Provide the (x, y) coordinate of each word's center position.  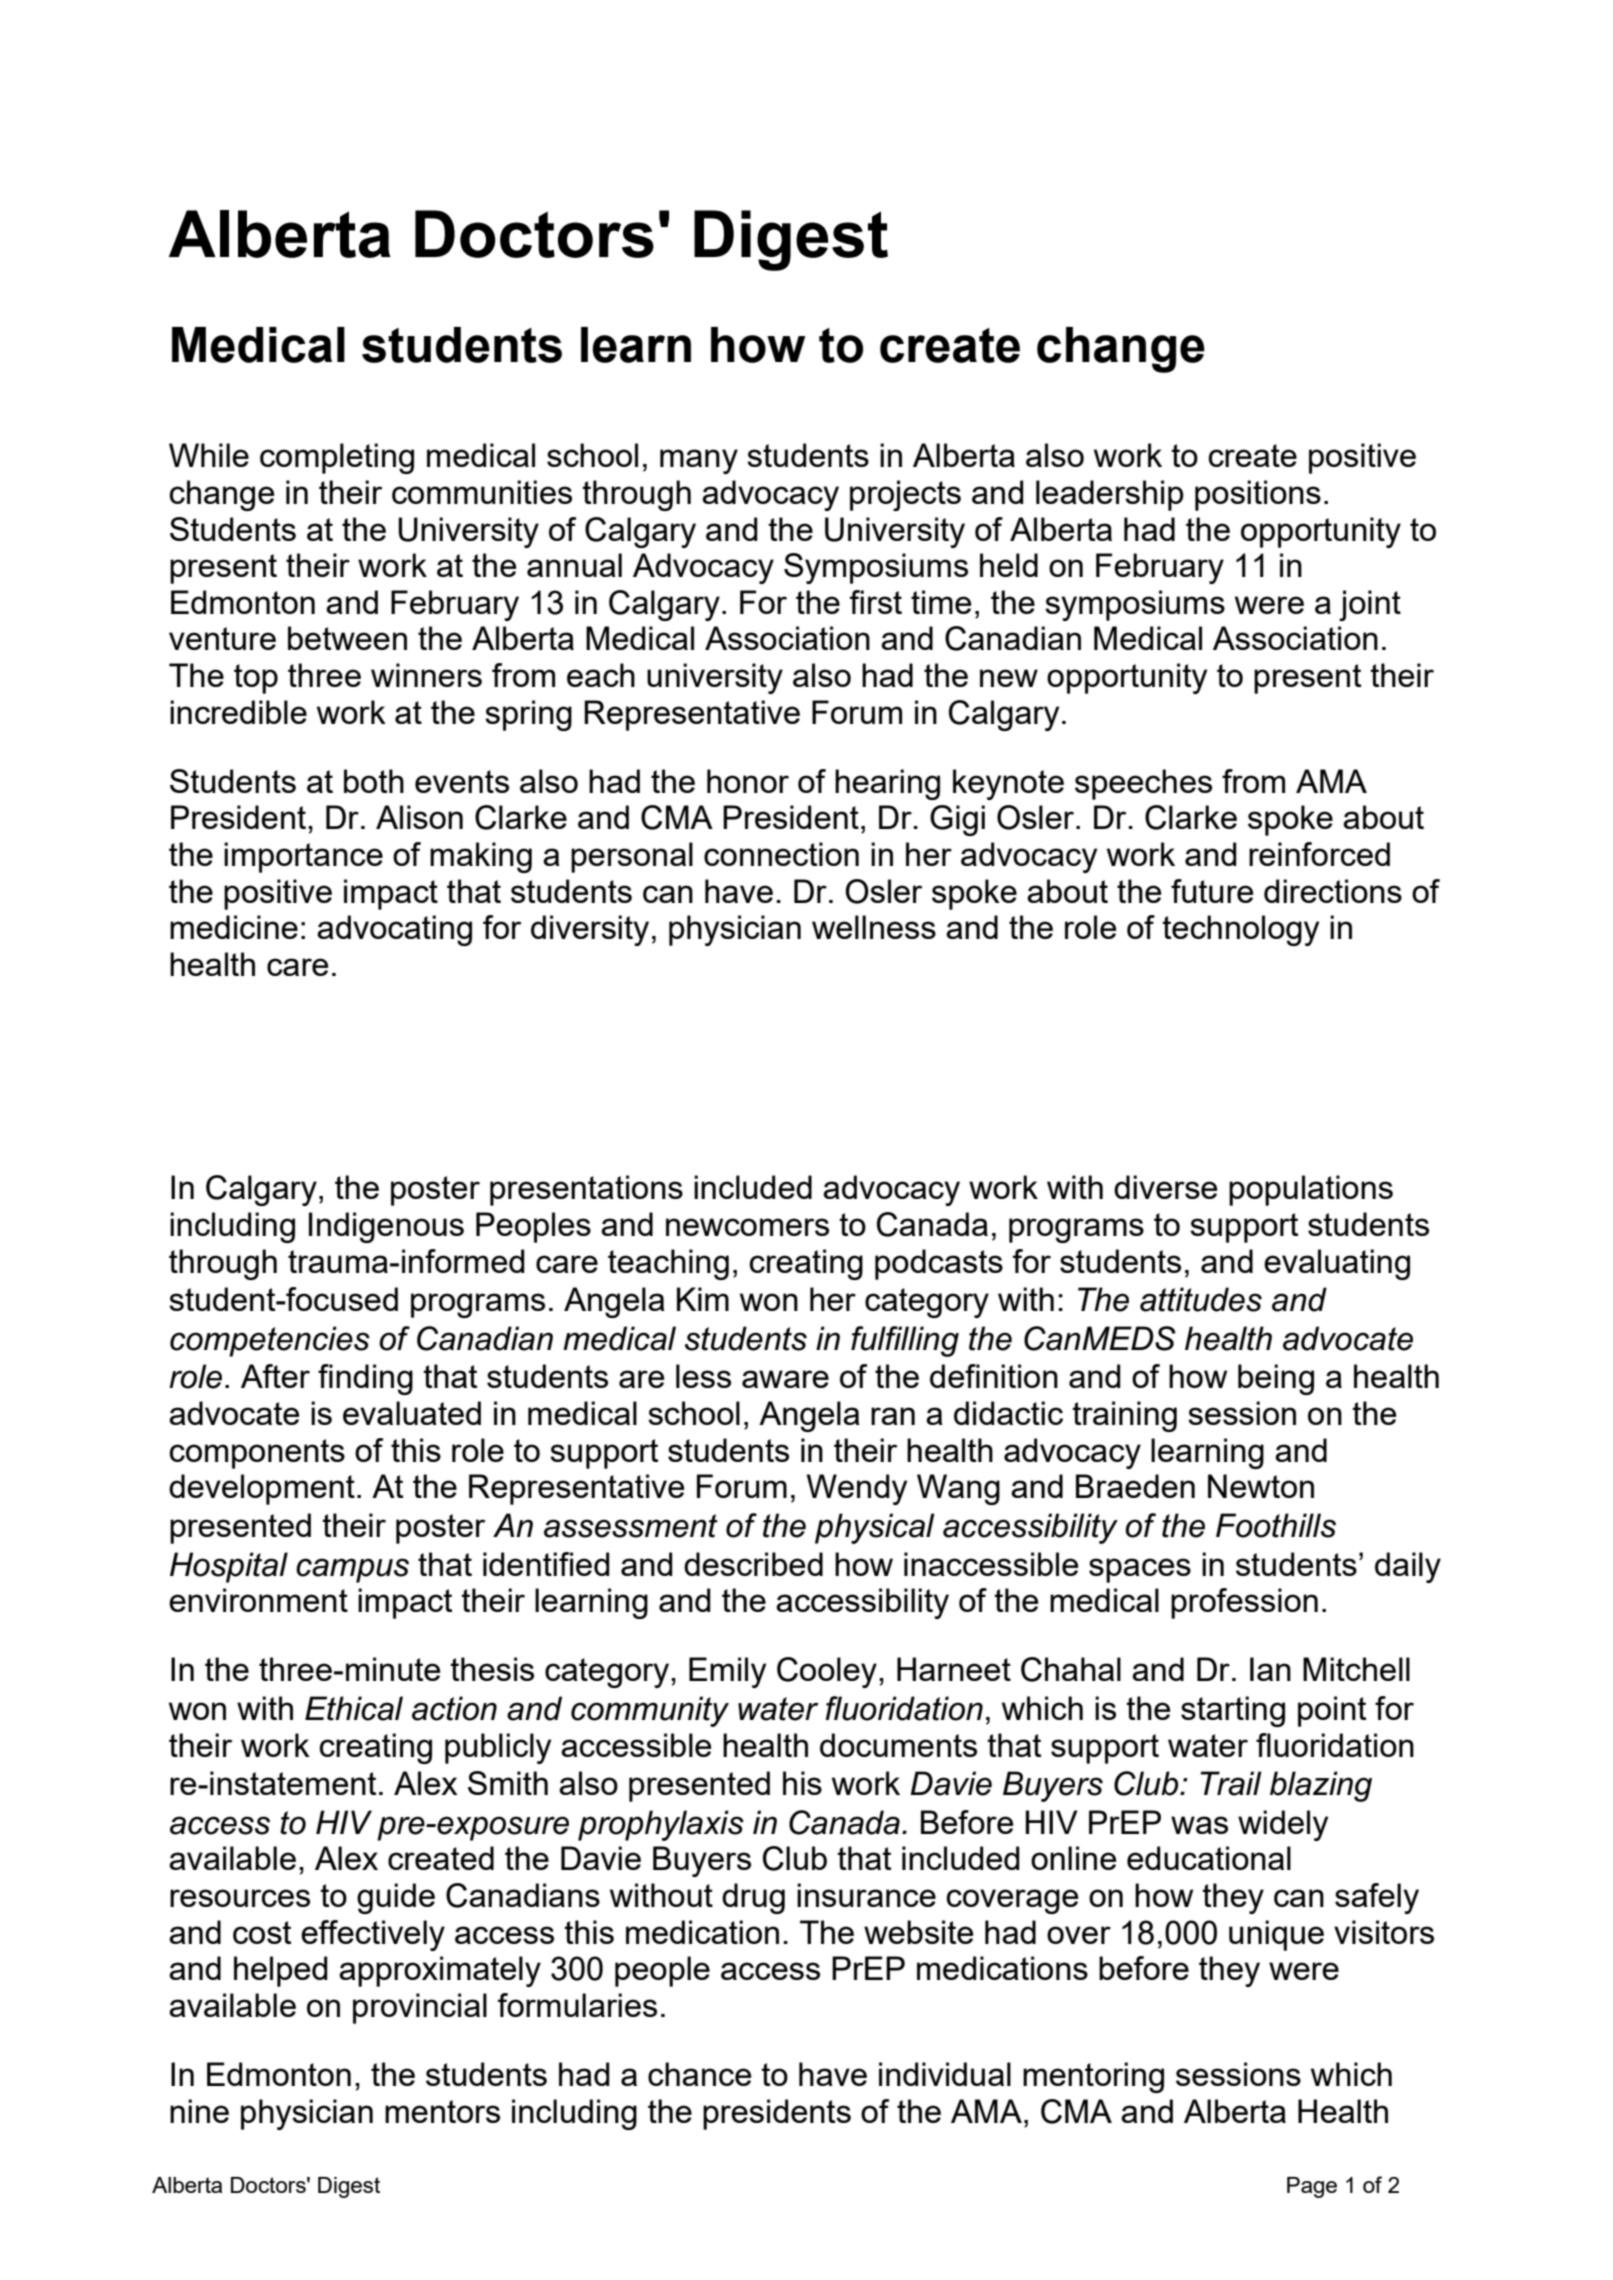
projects (905, 495)
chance (699, 2074)
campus (352, 1570)
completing (337, 458)
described (753, 1564)
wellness (874, 927)
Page (1312, 2187)
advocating (394, 930)
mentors (442, 2111)
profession (1244, 1603)
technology (1240, 930)
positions (1258, 495)
